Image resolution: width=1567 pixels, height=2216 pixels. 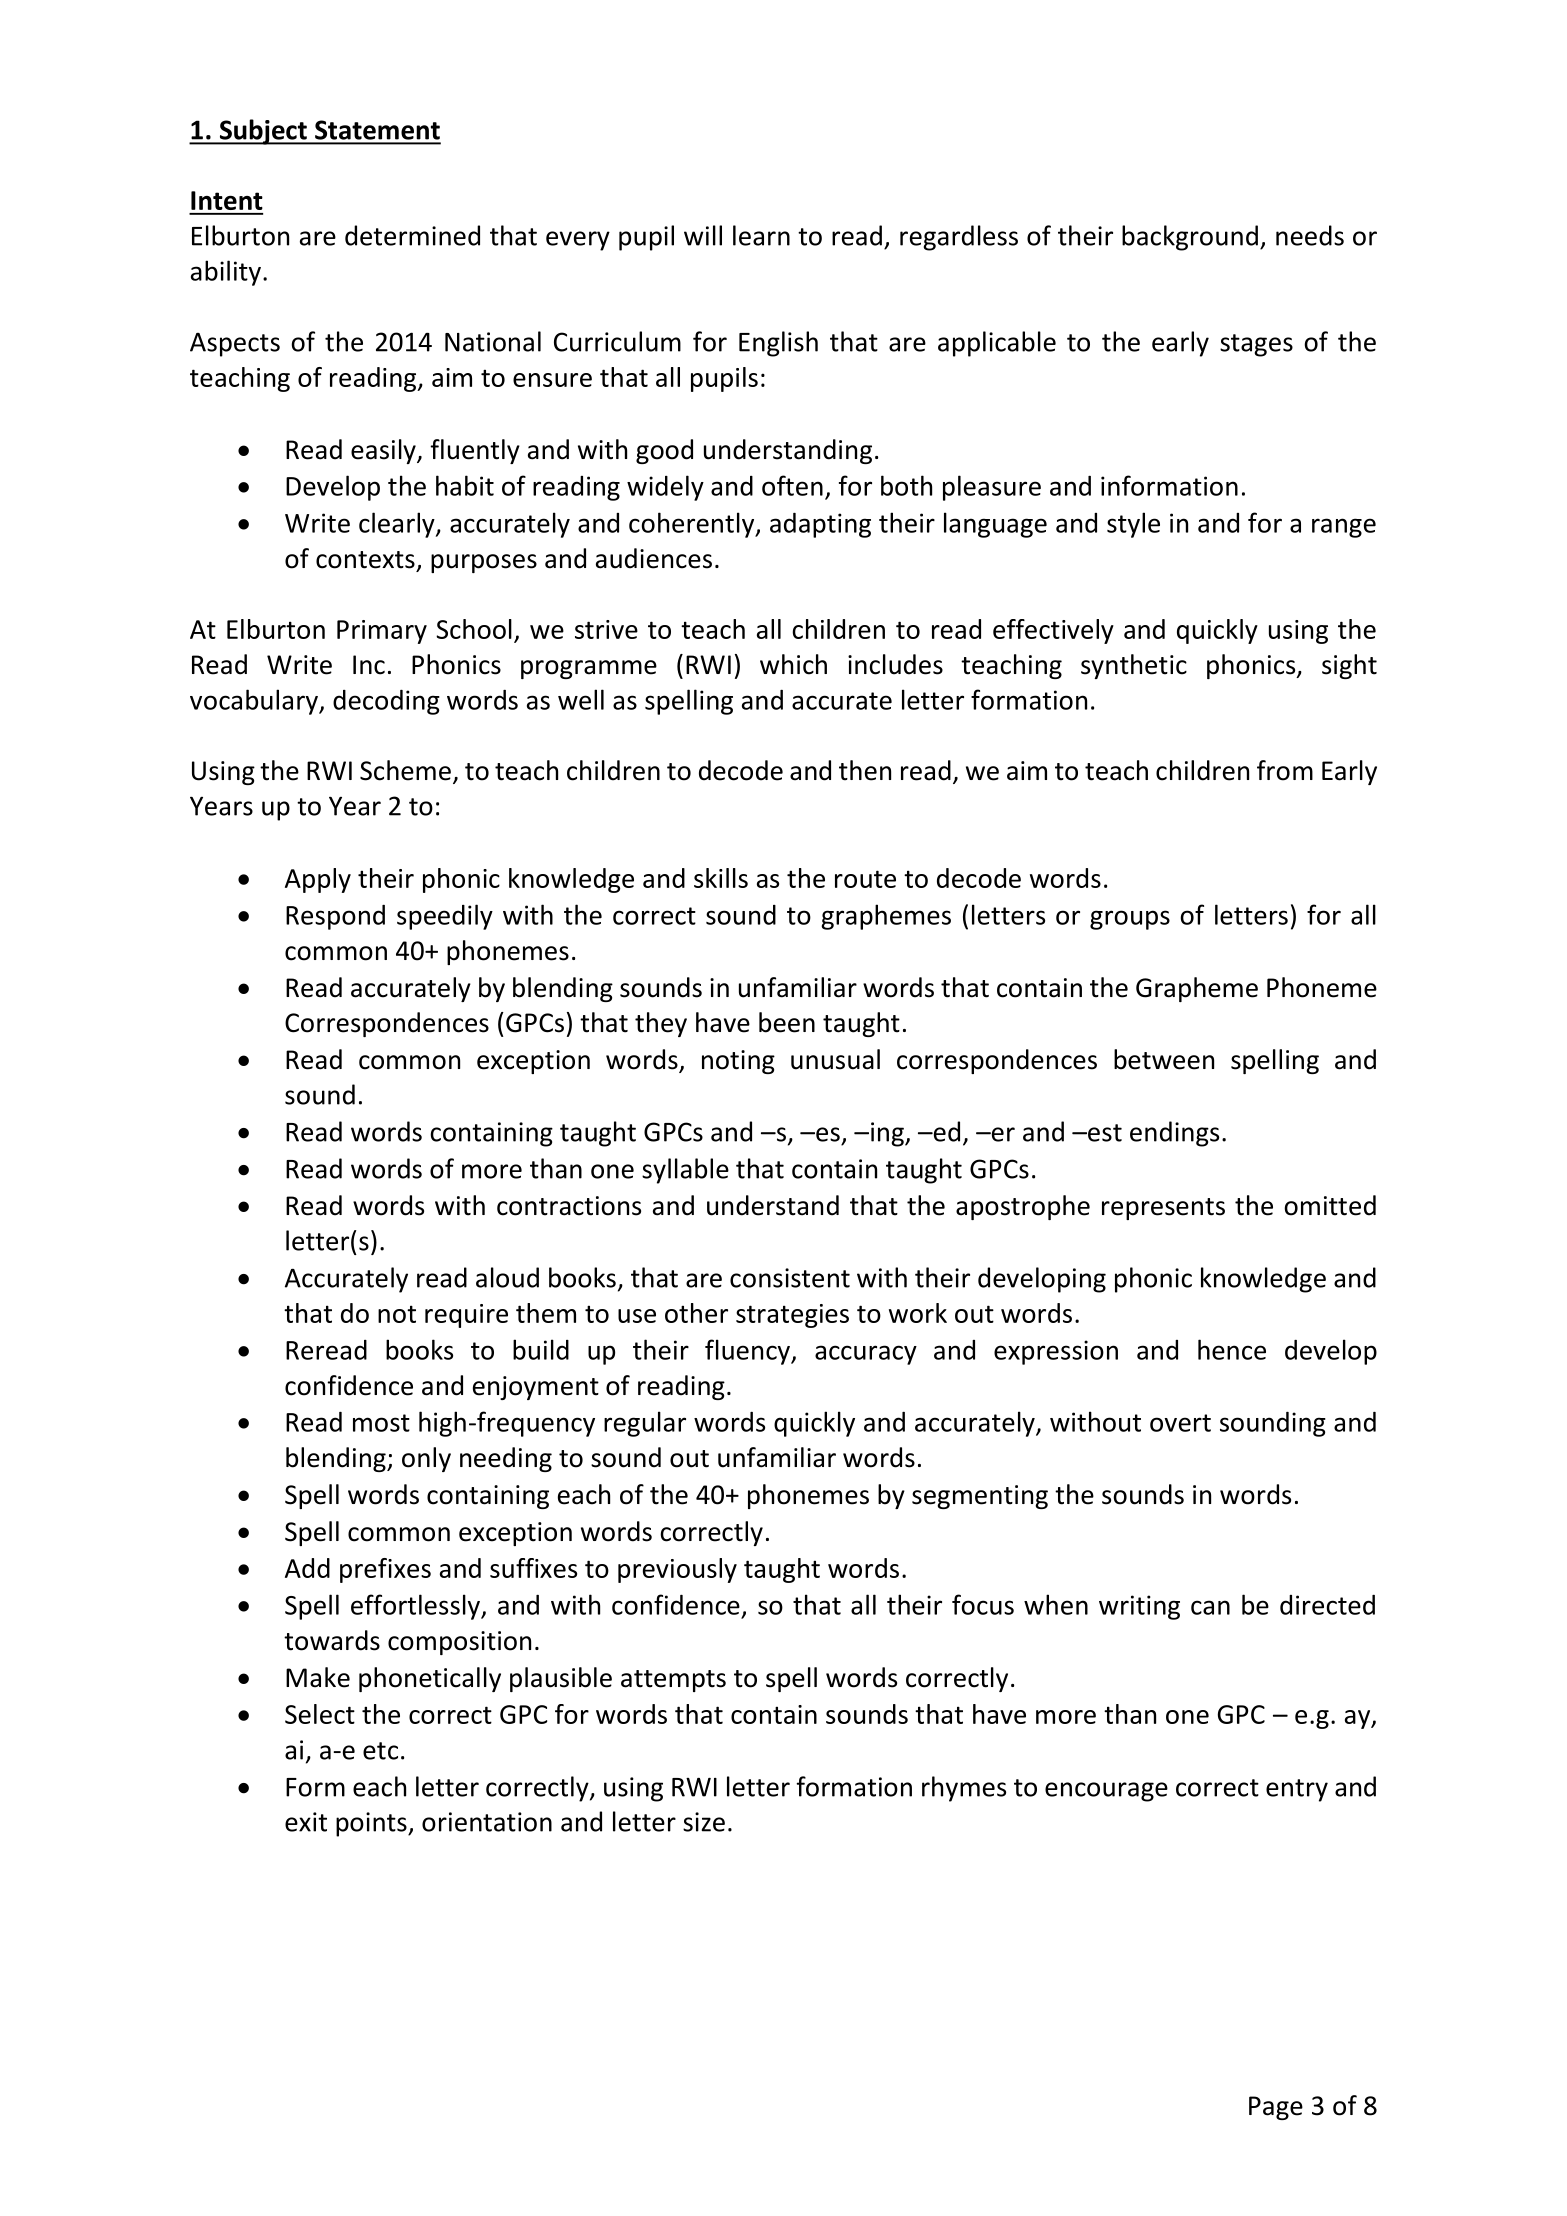 I want to click on points, so click(x=372, y=1824).
